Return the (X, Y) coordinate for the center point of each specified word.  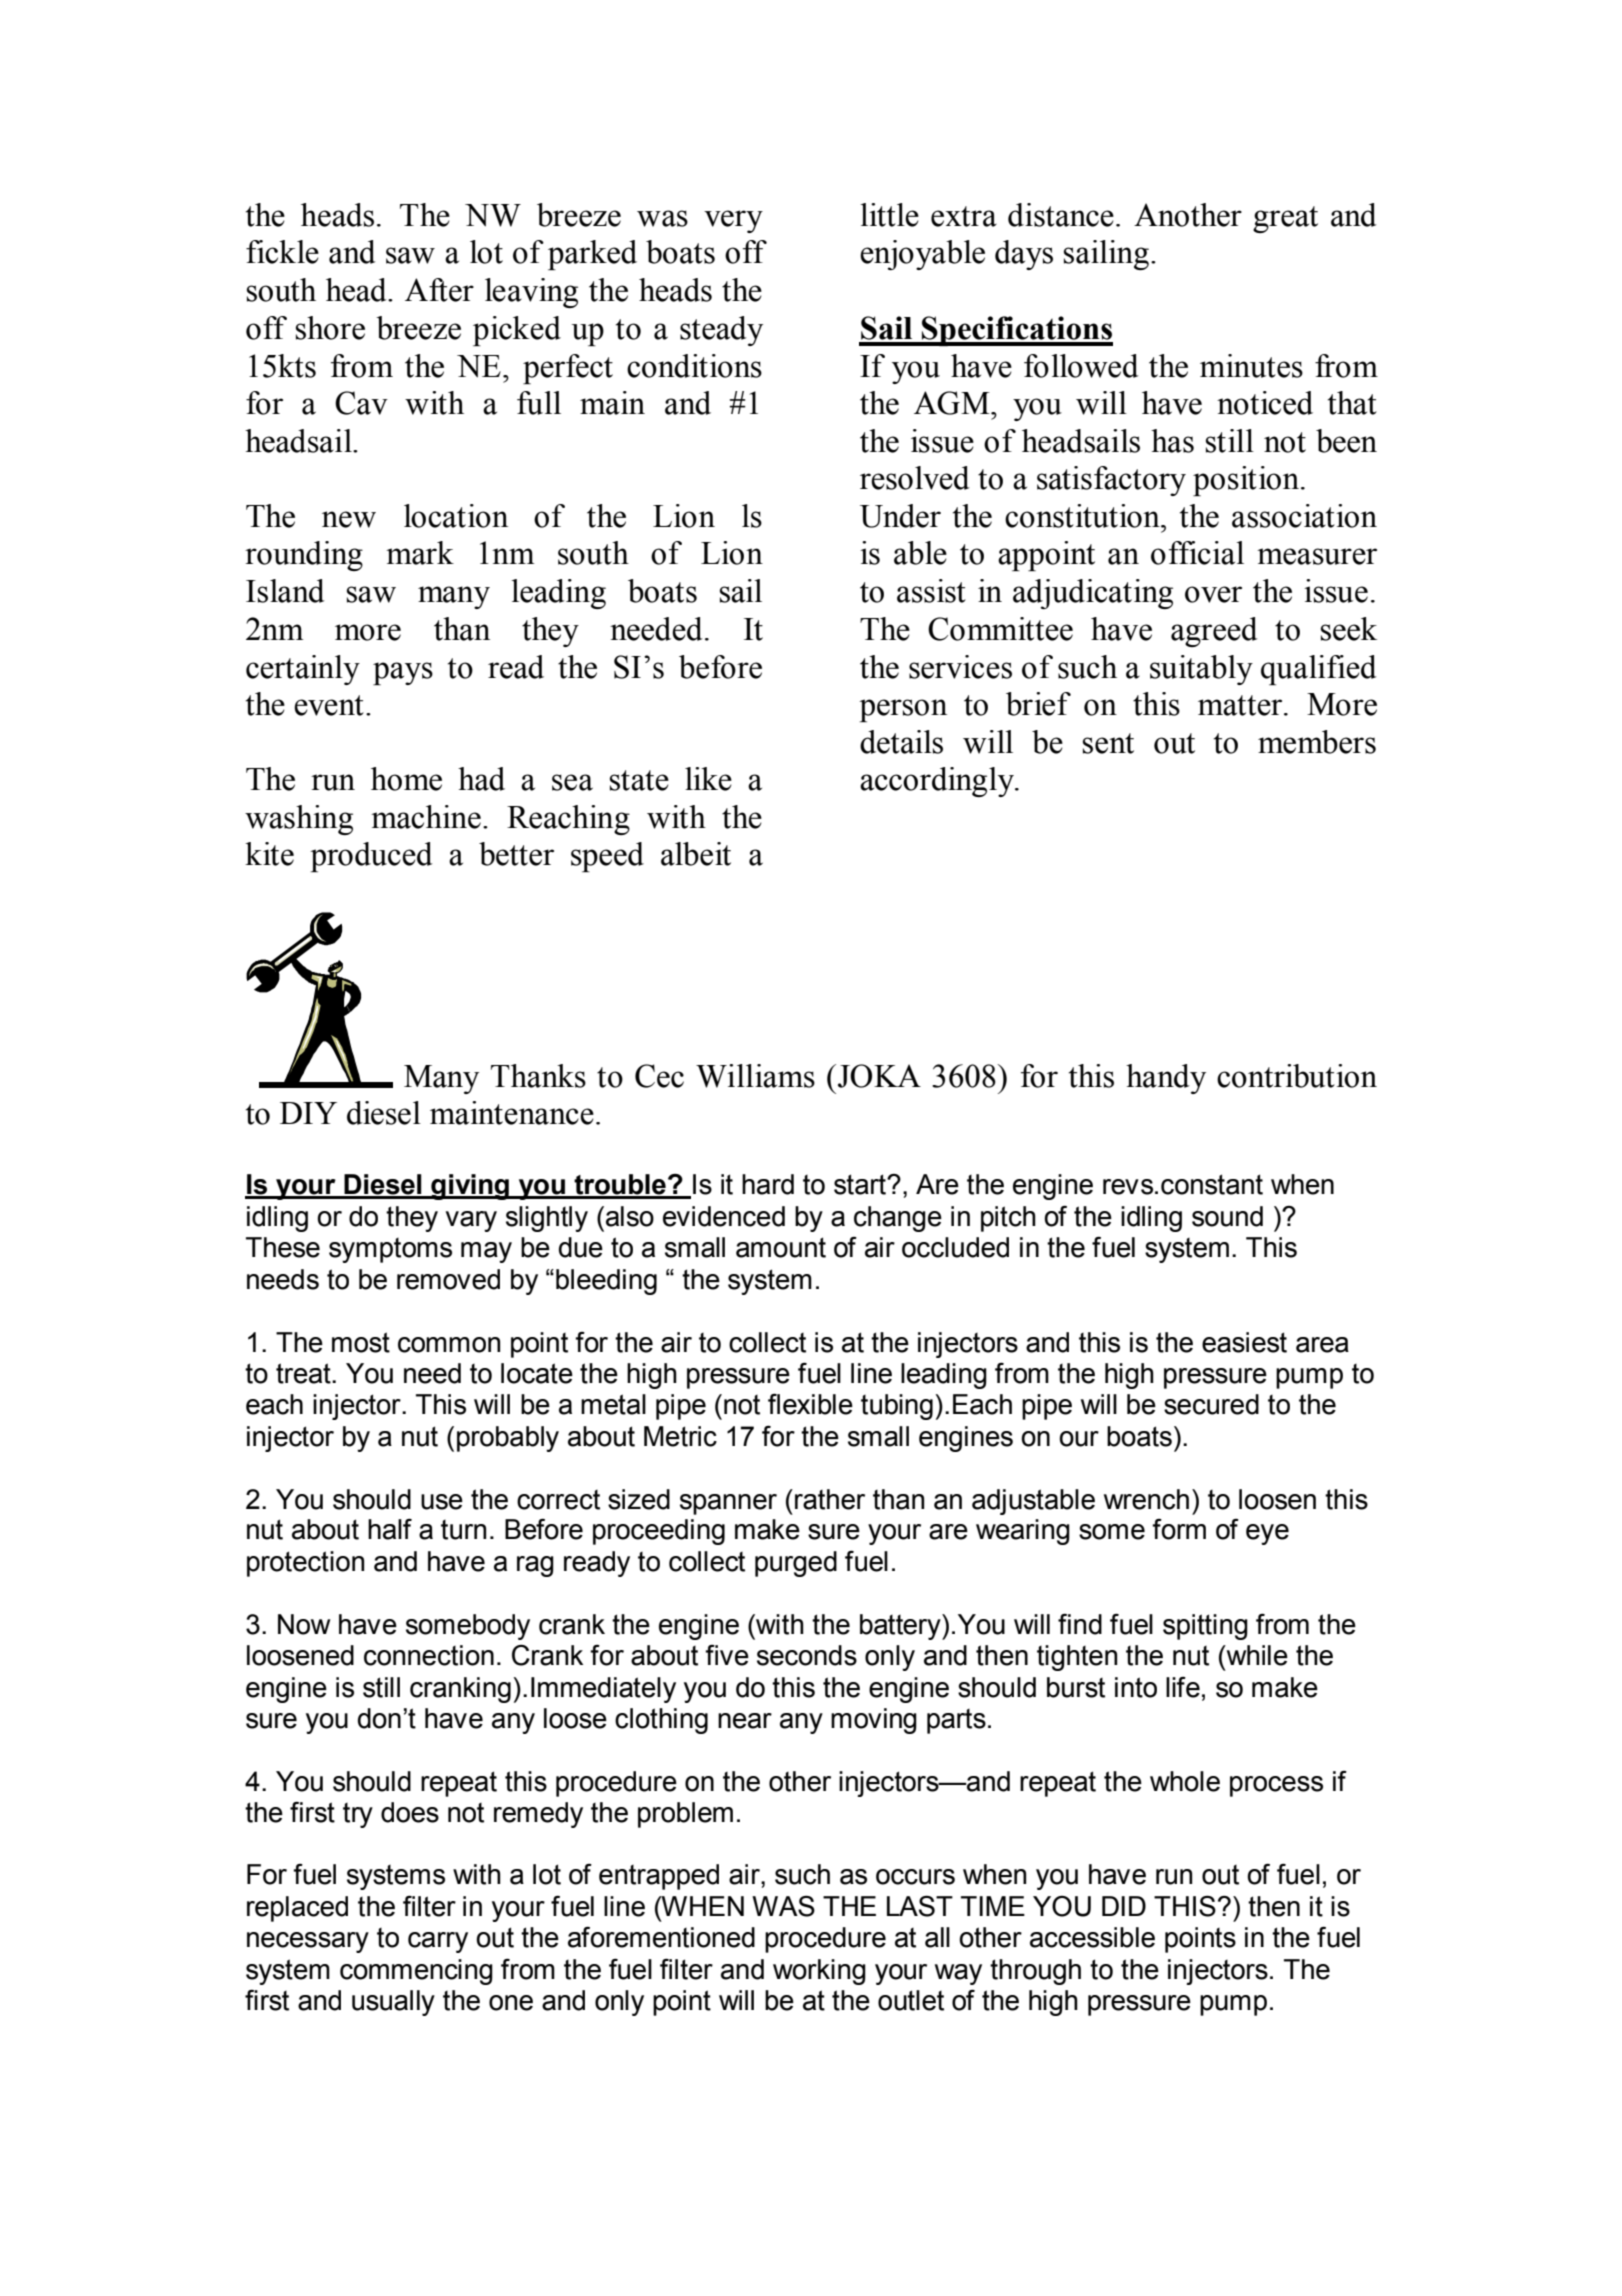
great (1285, 219)
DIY (308, 1113)
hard (768, 1184)
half (390, 1529)
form (1179, 1529)
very (733, 221)
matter (1241, 705)
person (903, 710)
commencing (416, 1972)
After (439, 290)
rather (830, 1499)
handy (1166, 1079)
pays (403, 673)
